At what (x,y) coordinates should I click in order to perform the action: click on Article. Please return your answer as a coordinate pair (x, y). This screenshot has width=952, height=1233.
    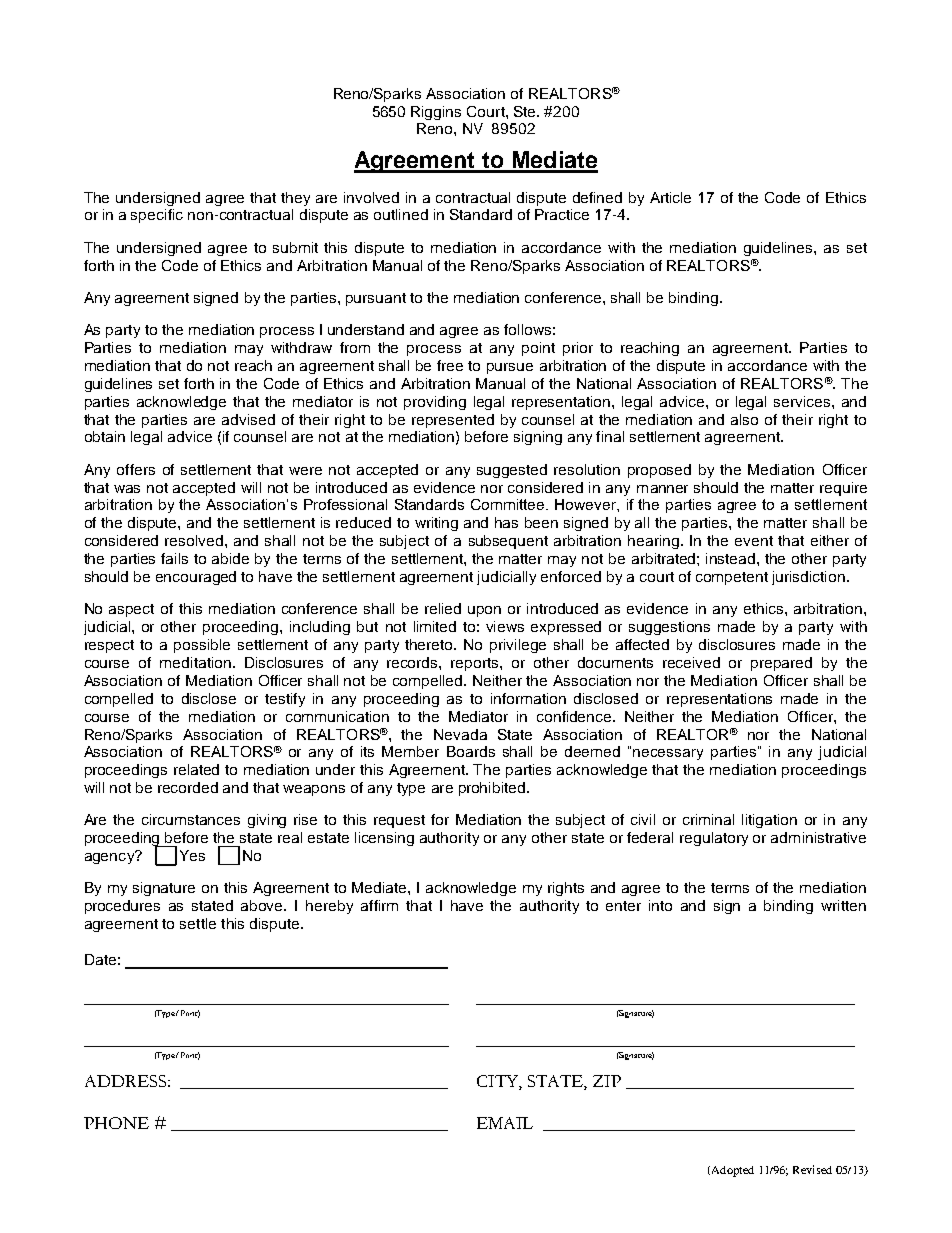
    Looking at the image, I should click on (670, 197).
